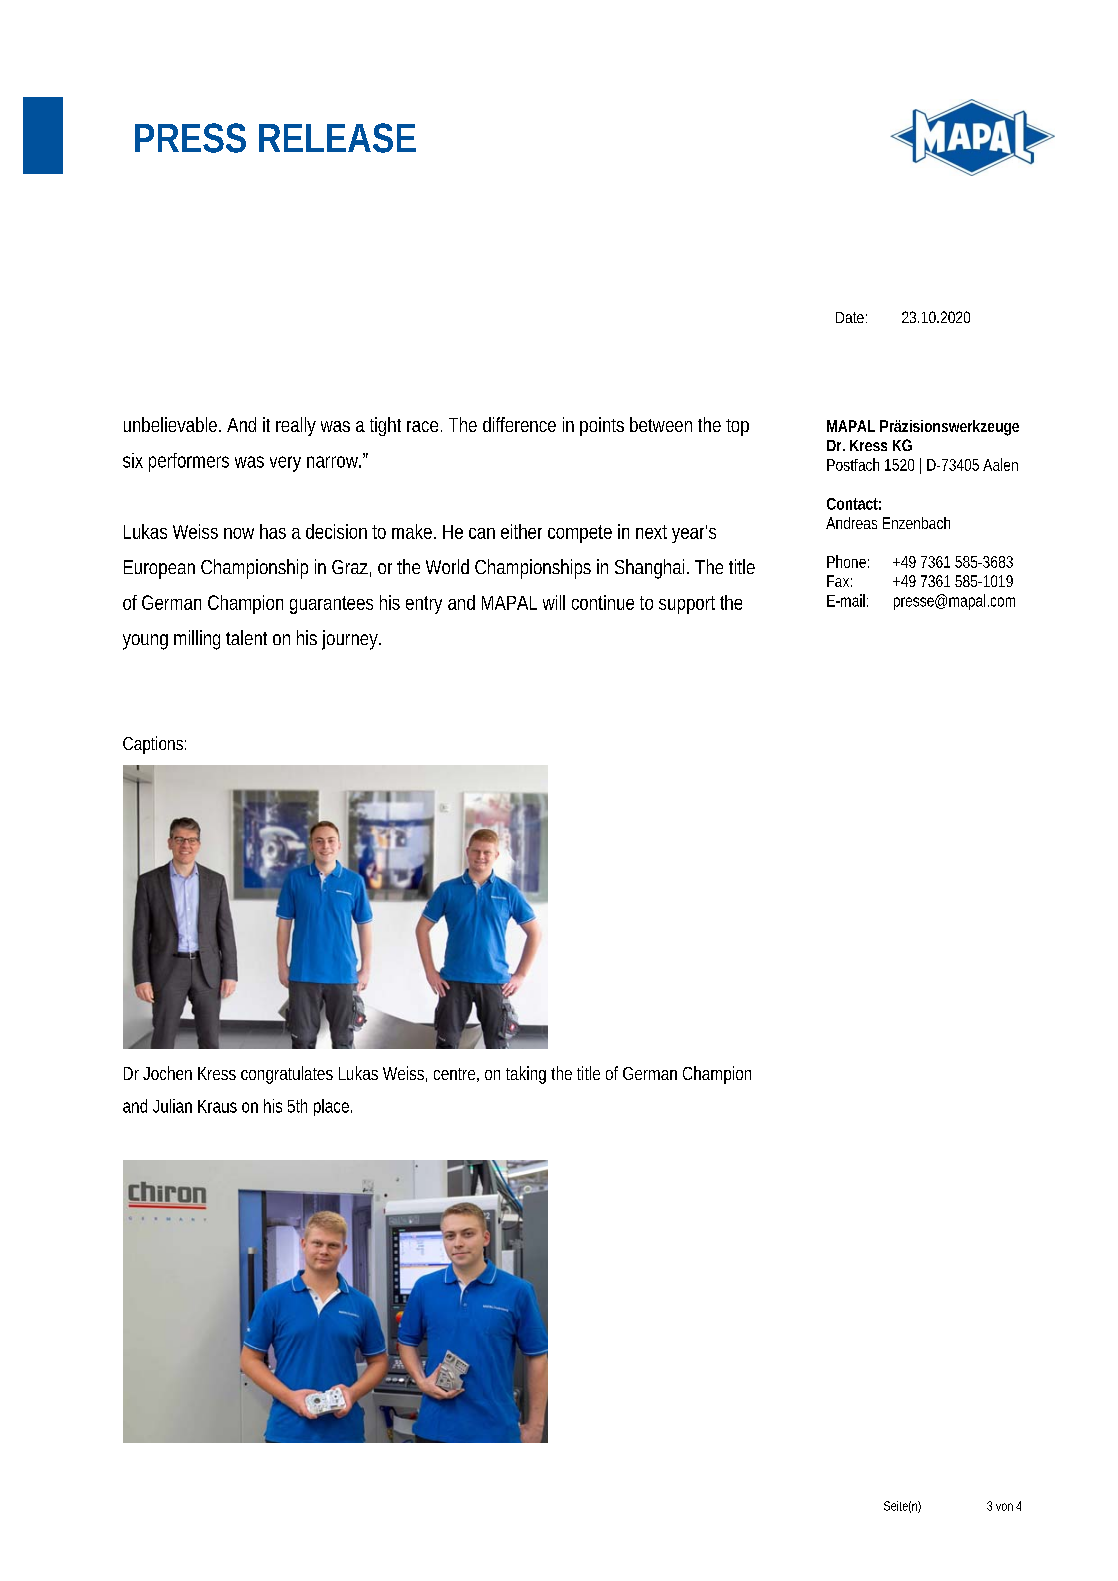  Describe the element at coordinates (850, 317) in the image. I see `Date` at that location.
